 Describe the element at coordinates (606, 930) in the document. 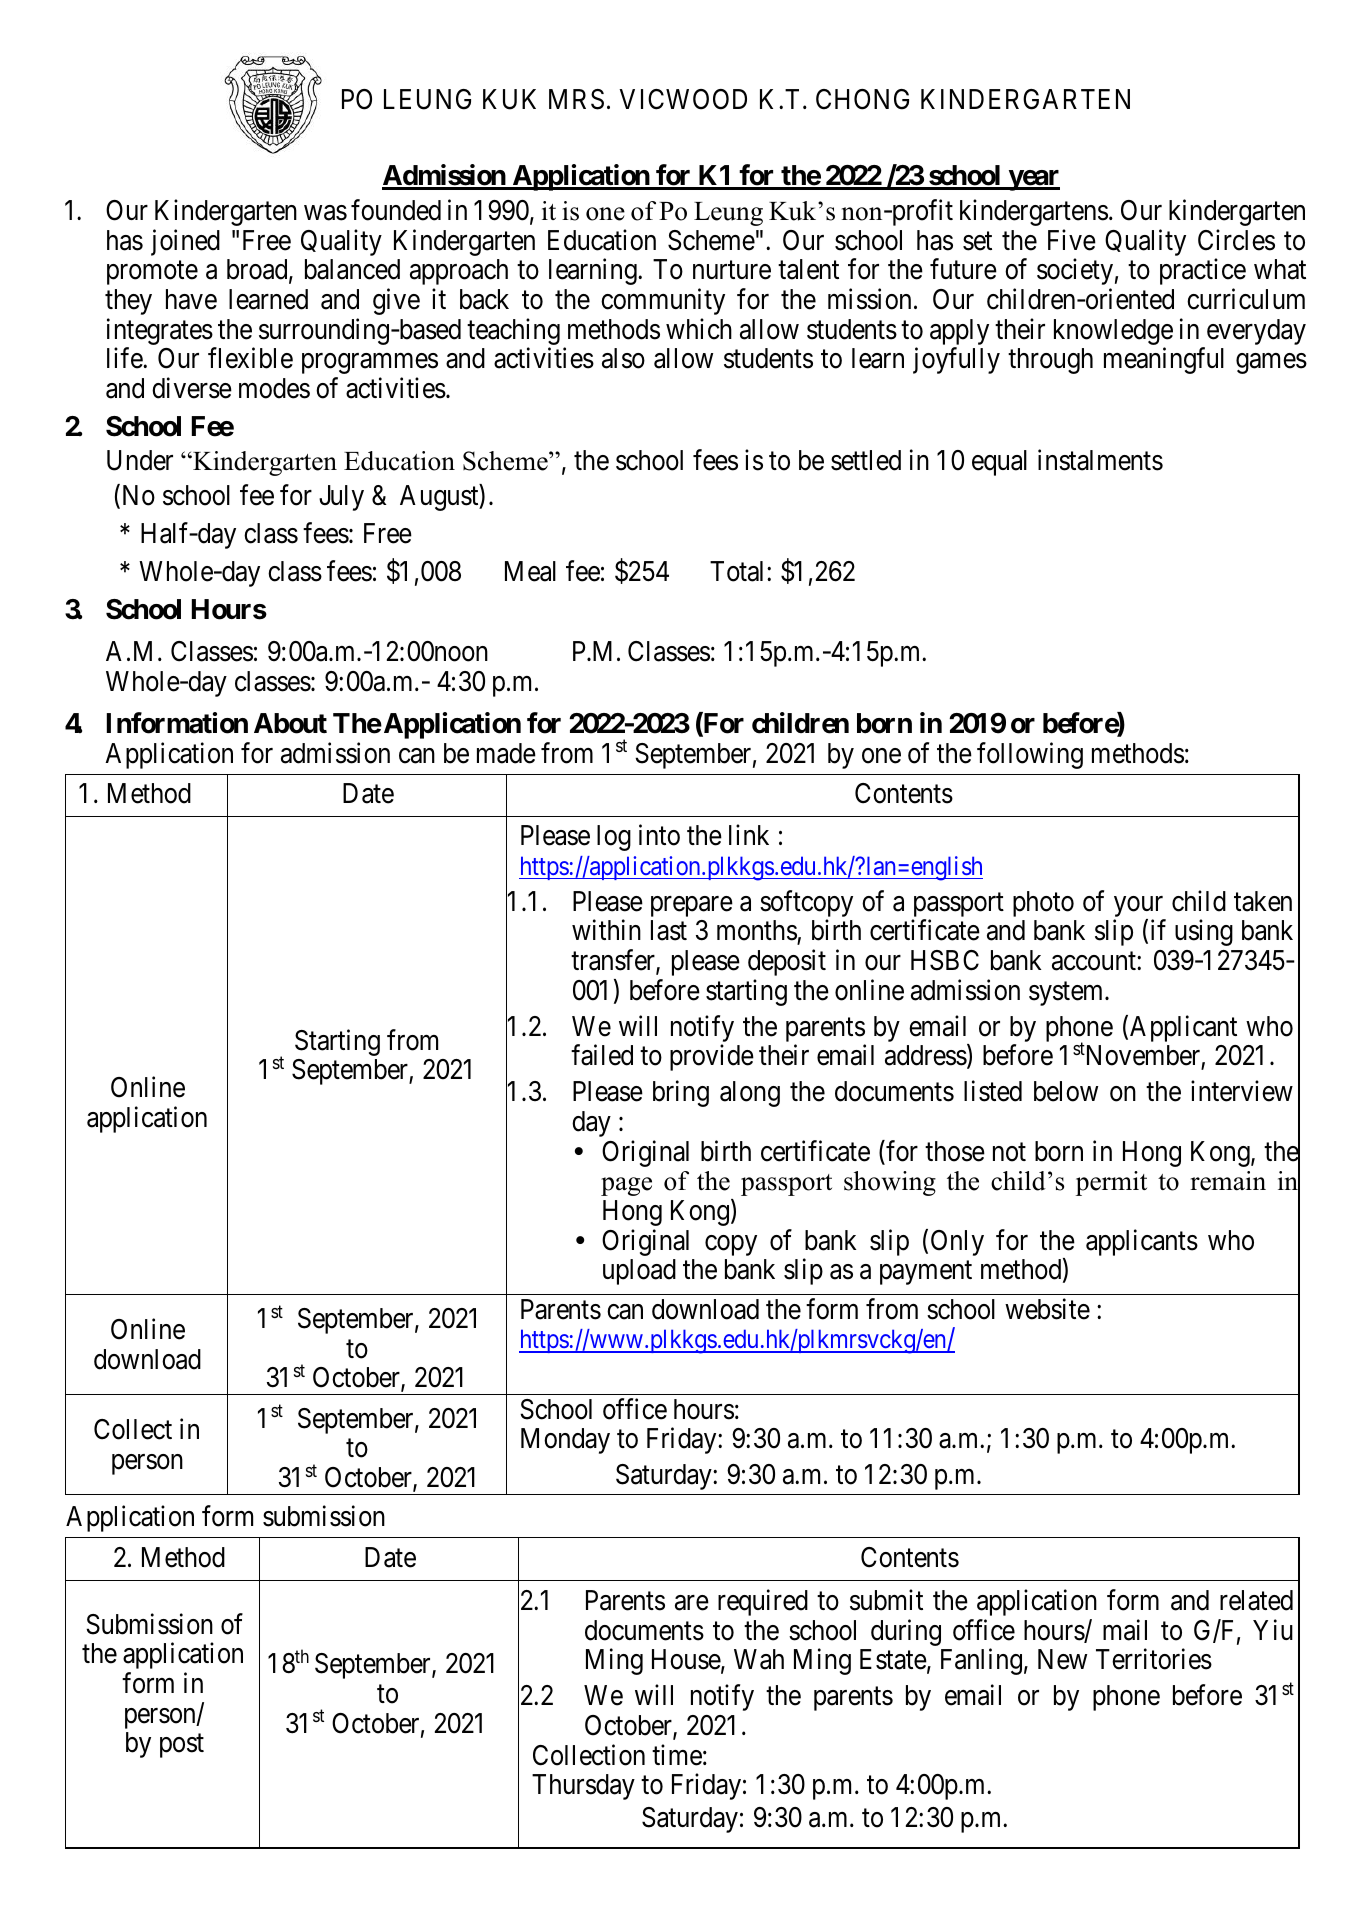

I see `within` at that location.
